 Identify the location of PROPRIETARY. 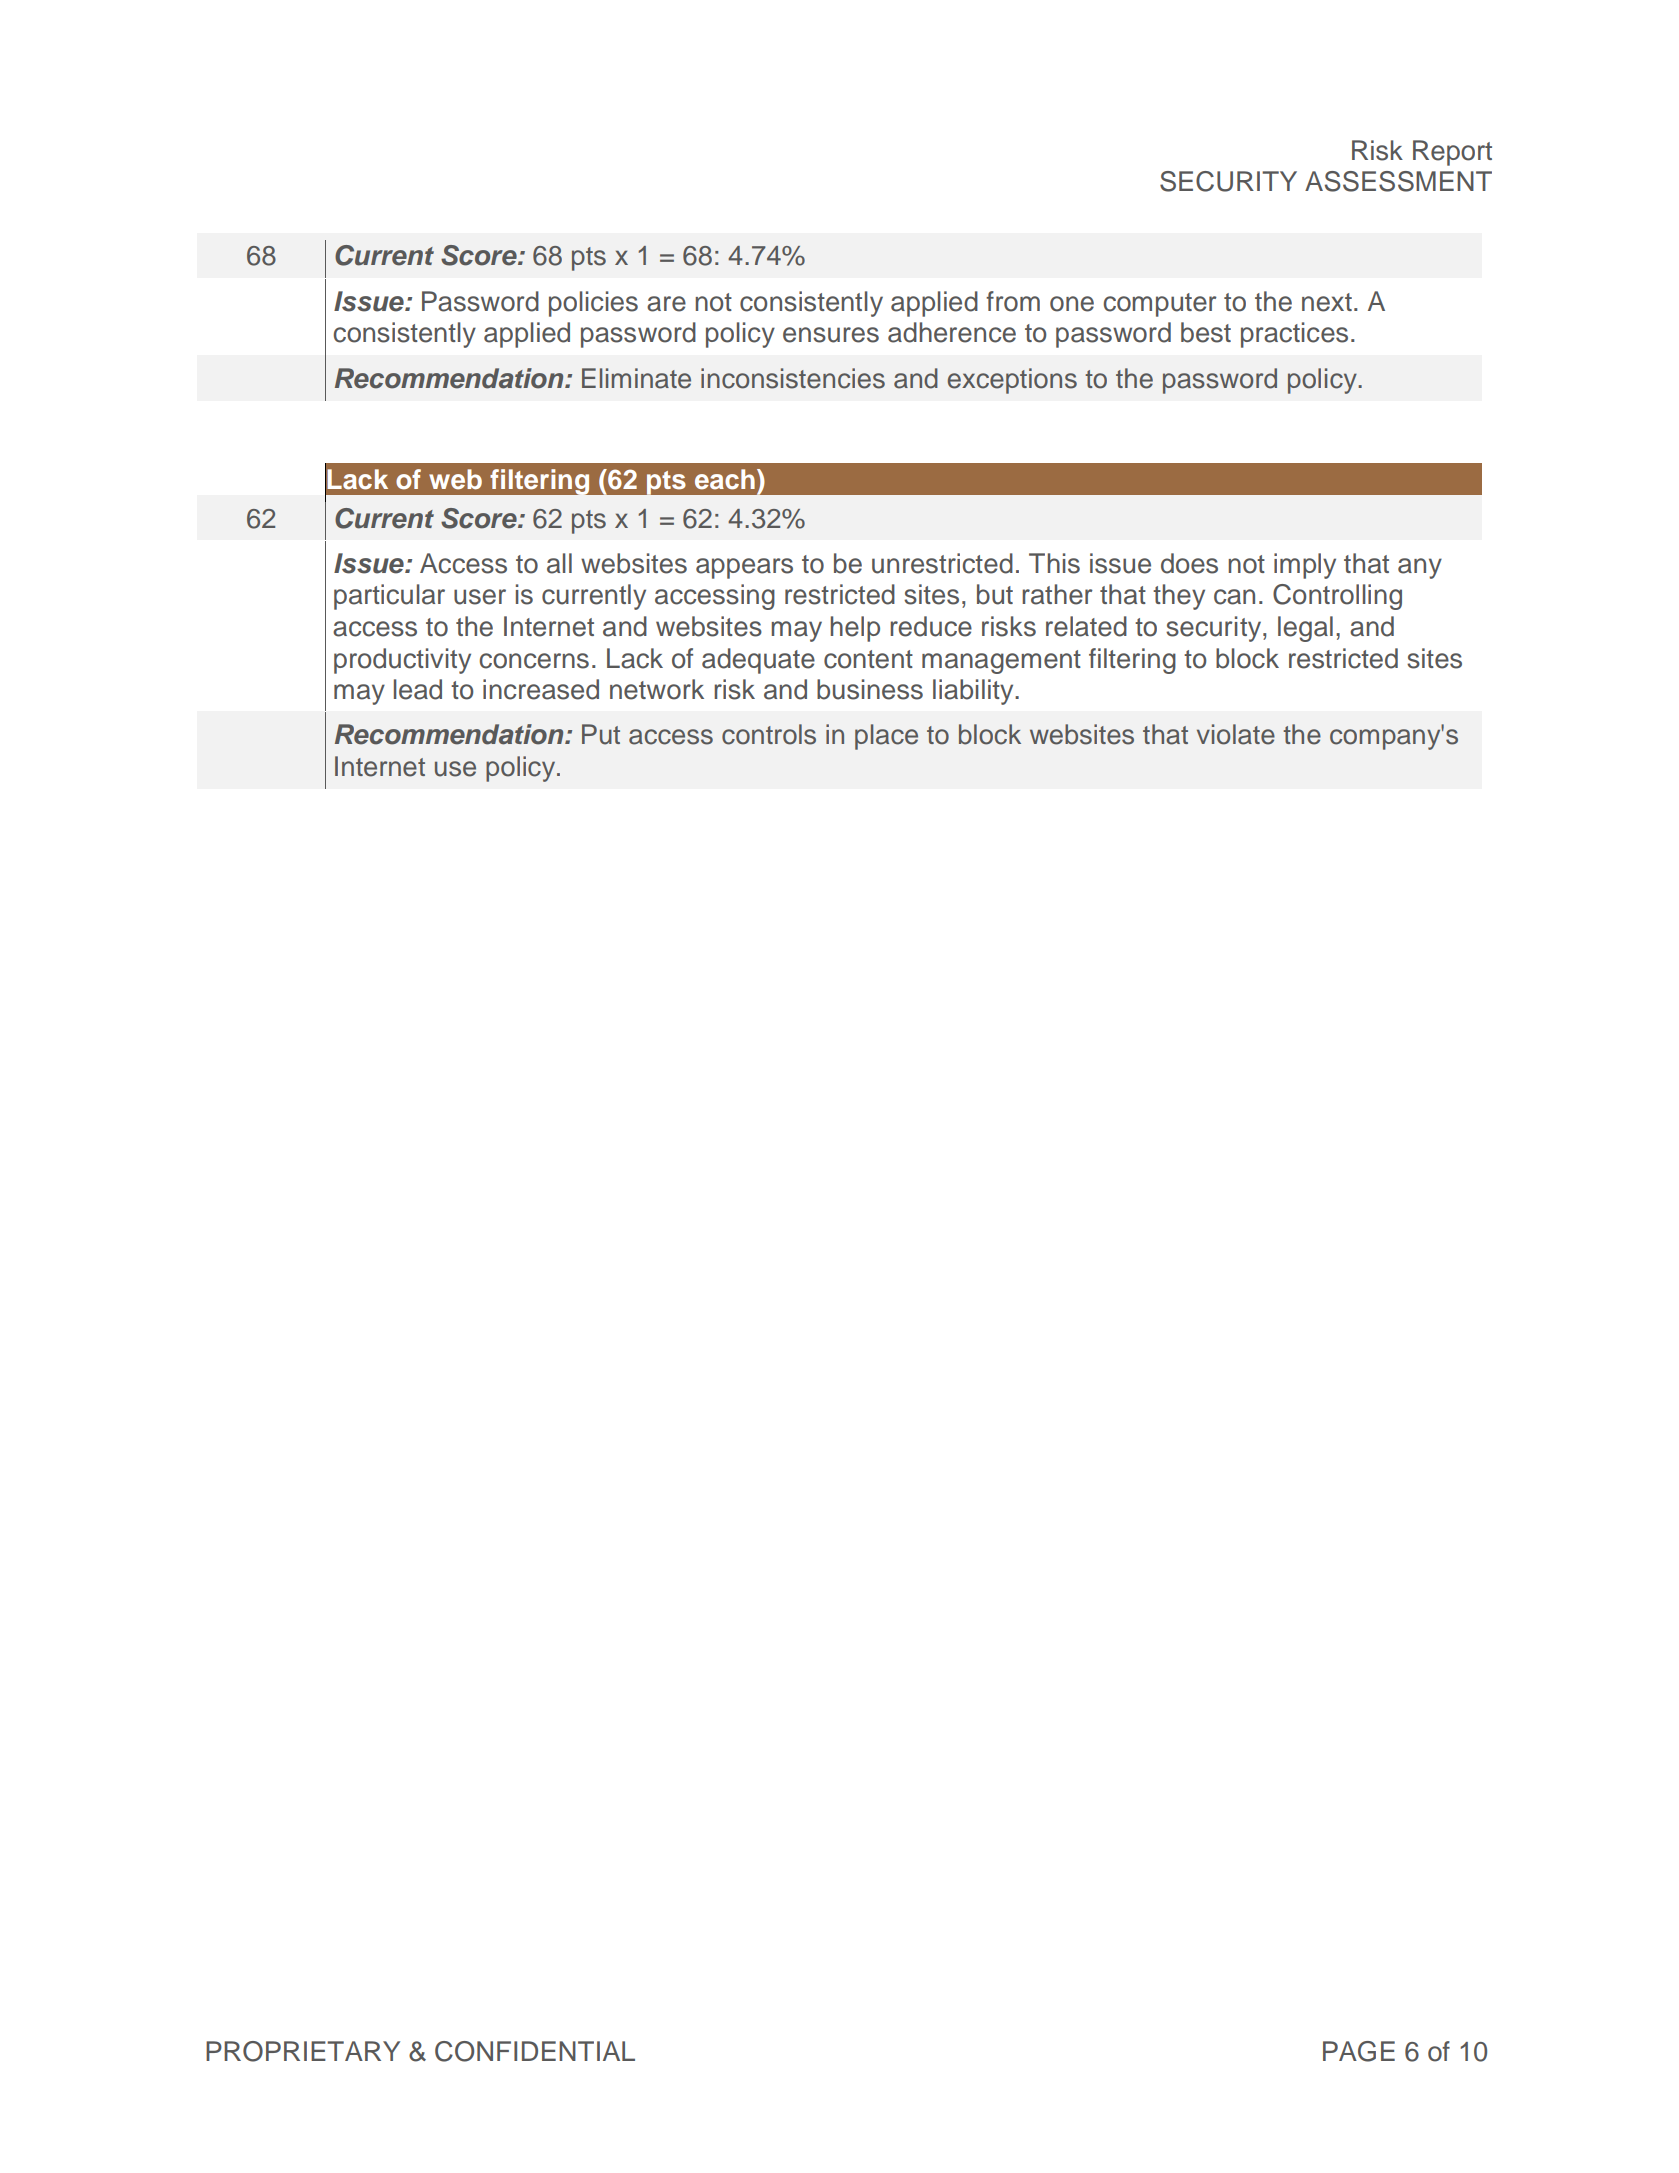
(303, 2051).
